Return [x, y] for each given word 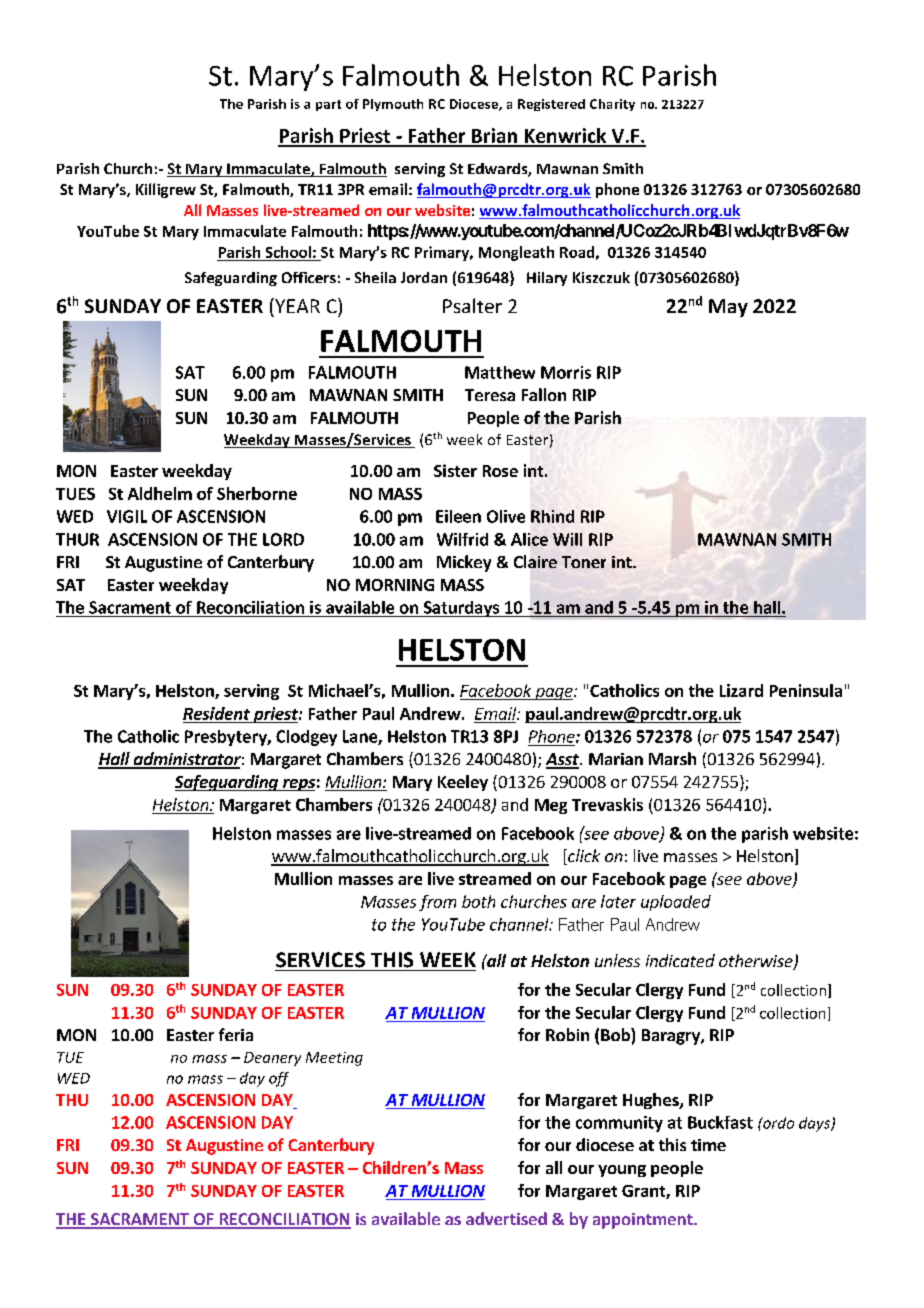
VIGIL [127, 516]
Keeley [463, 783]
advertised [506, 1218]
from [437, 903]
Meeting [334, 1059]
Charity [612, 105]
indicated [680, 960]
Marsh [672, 758]
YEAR [296, 305]
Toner [584, 562]
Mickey [464, 563]
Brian [494, 137]
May [728, 308]
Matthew [500, 372]
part [328, 105]
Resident [216, 713]
